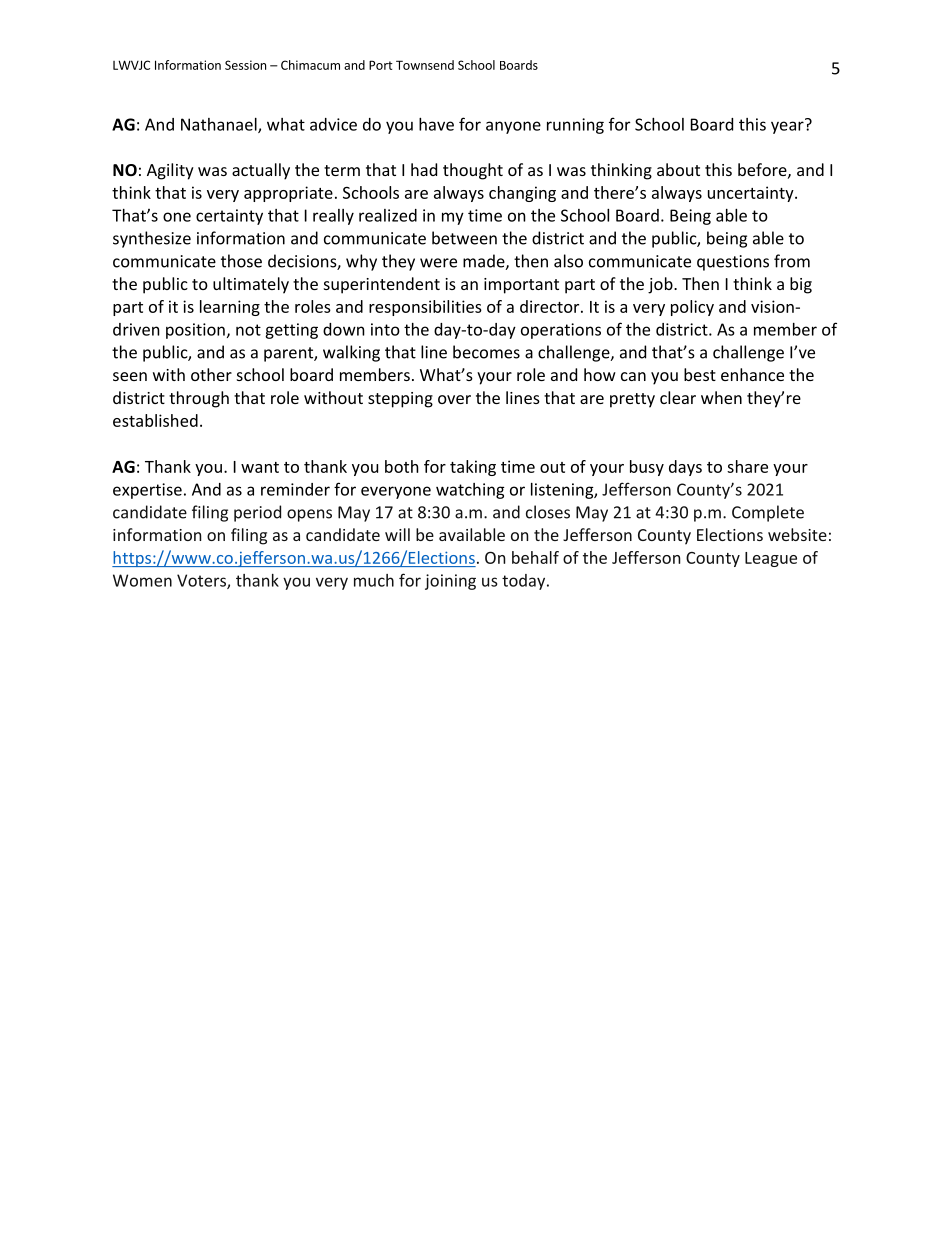 The height and width of the document is (1233, 952). Describe the element at coordinates (721, 397) in the document. I see `when` at that location.
